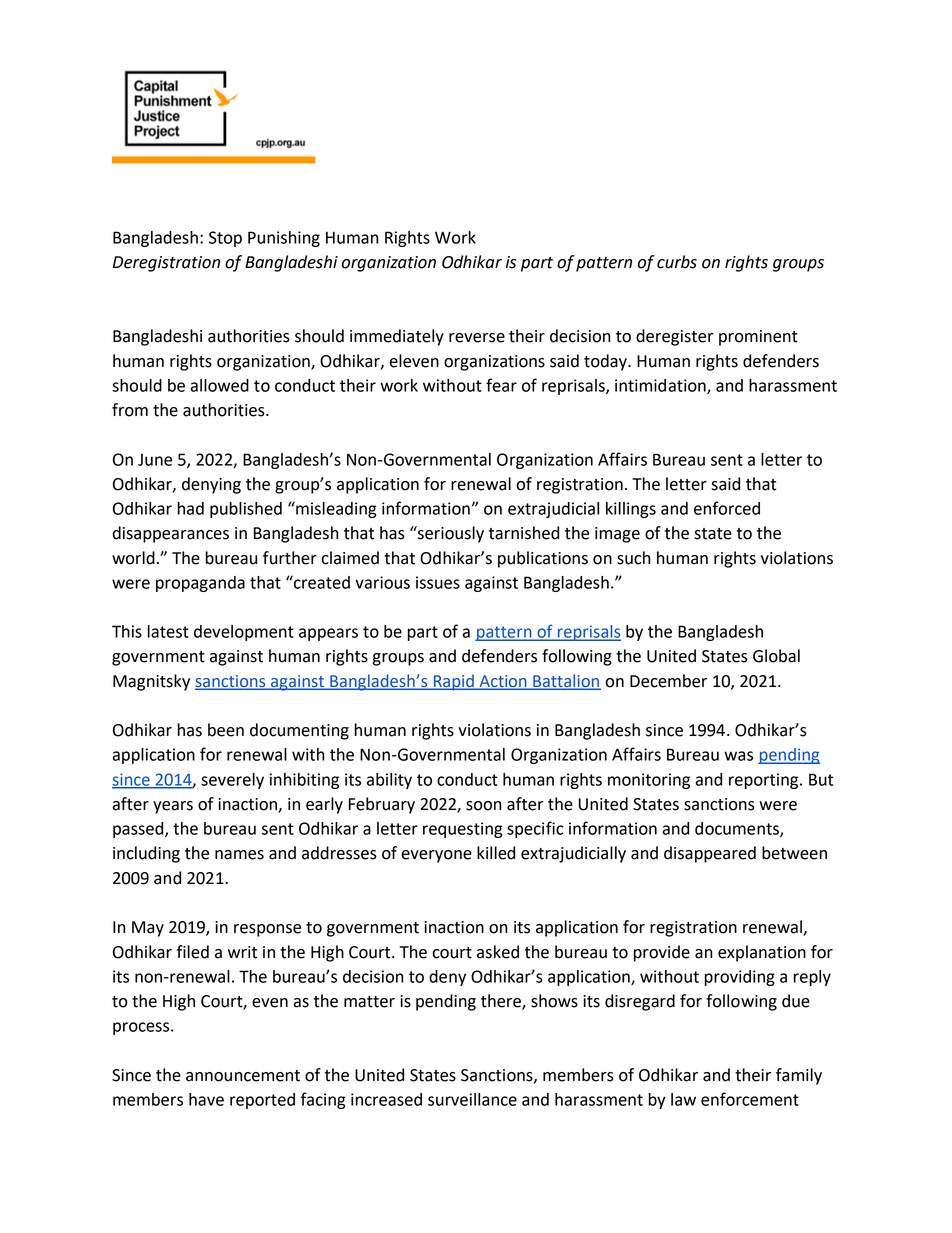 Image resolution: width=952 pixels, height=1233 pixels. Describe the element at coordinates (171, 534) in the screenshot. I see `disappearances` at that location.
